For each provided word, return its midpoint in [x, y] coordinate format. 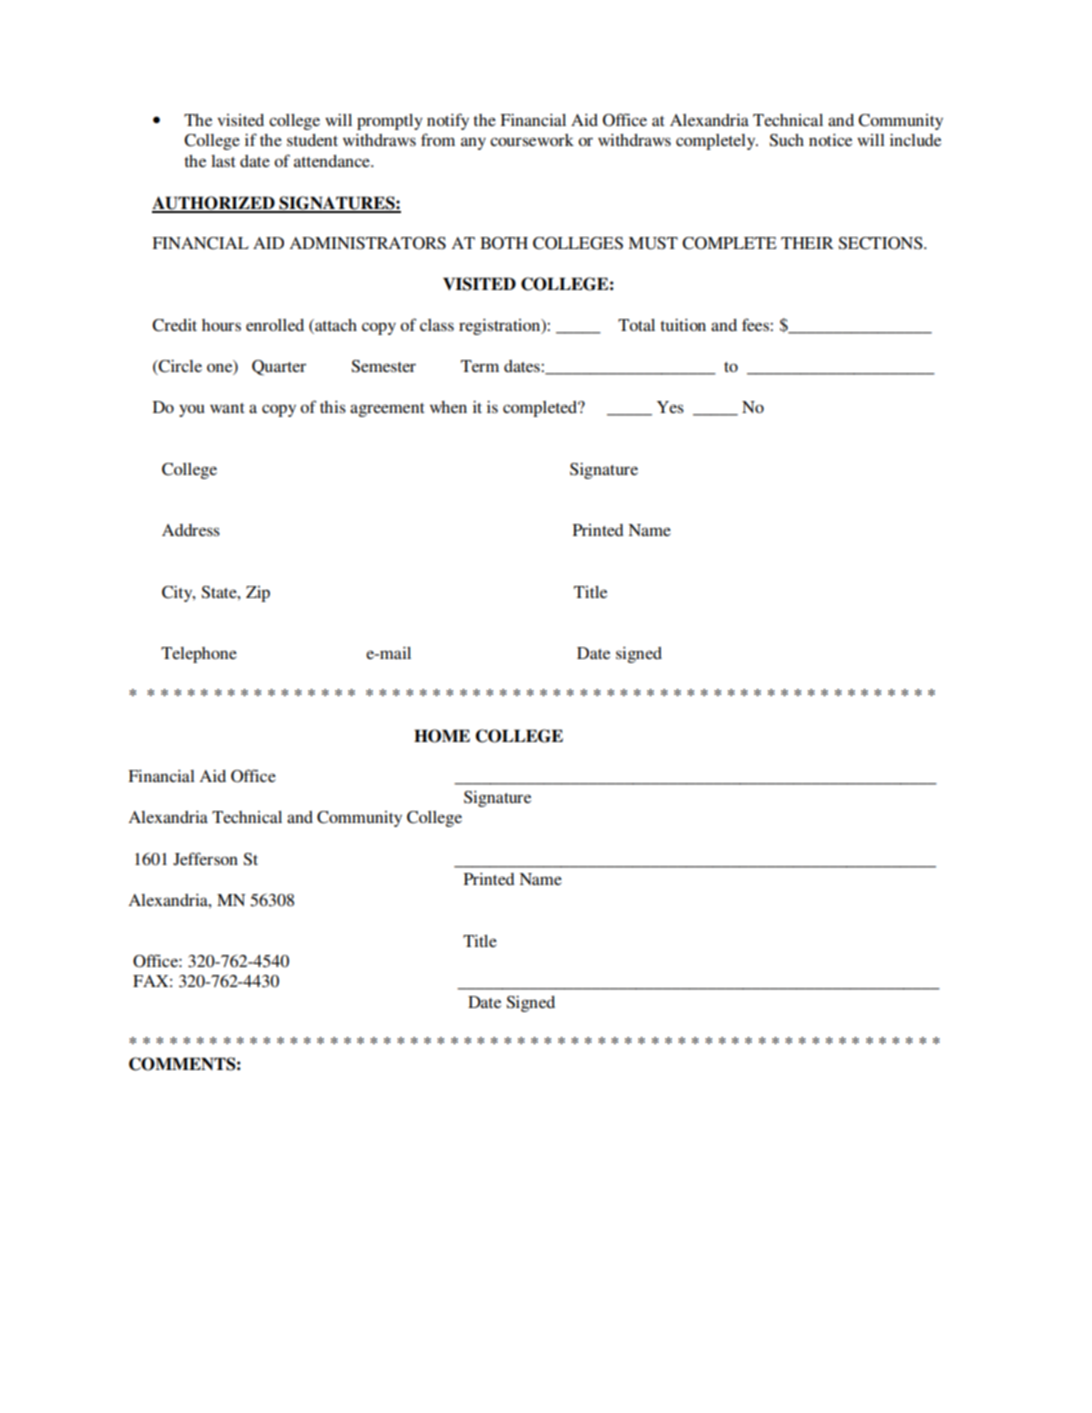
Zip [258, 594]
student [312, 140]
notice [830, 140]
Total [636, 325]
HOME [442, 736]
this [333, 407]
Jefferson [205, 859]
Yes [670, 407]
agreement [387, 410]
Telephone [199, 655]
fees [756, 324]
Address [191, 530]
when [448, 407]
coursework [532, 140]
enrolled [275, 325]
